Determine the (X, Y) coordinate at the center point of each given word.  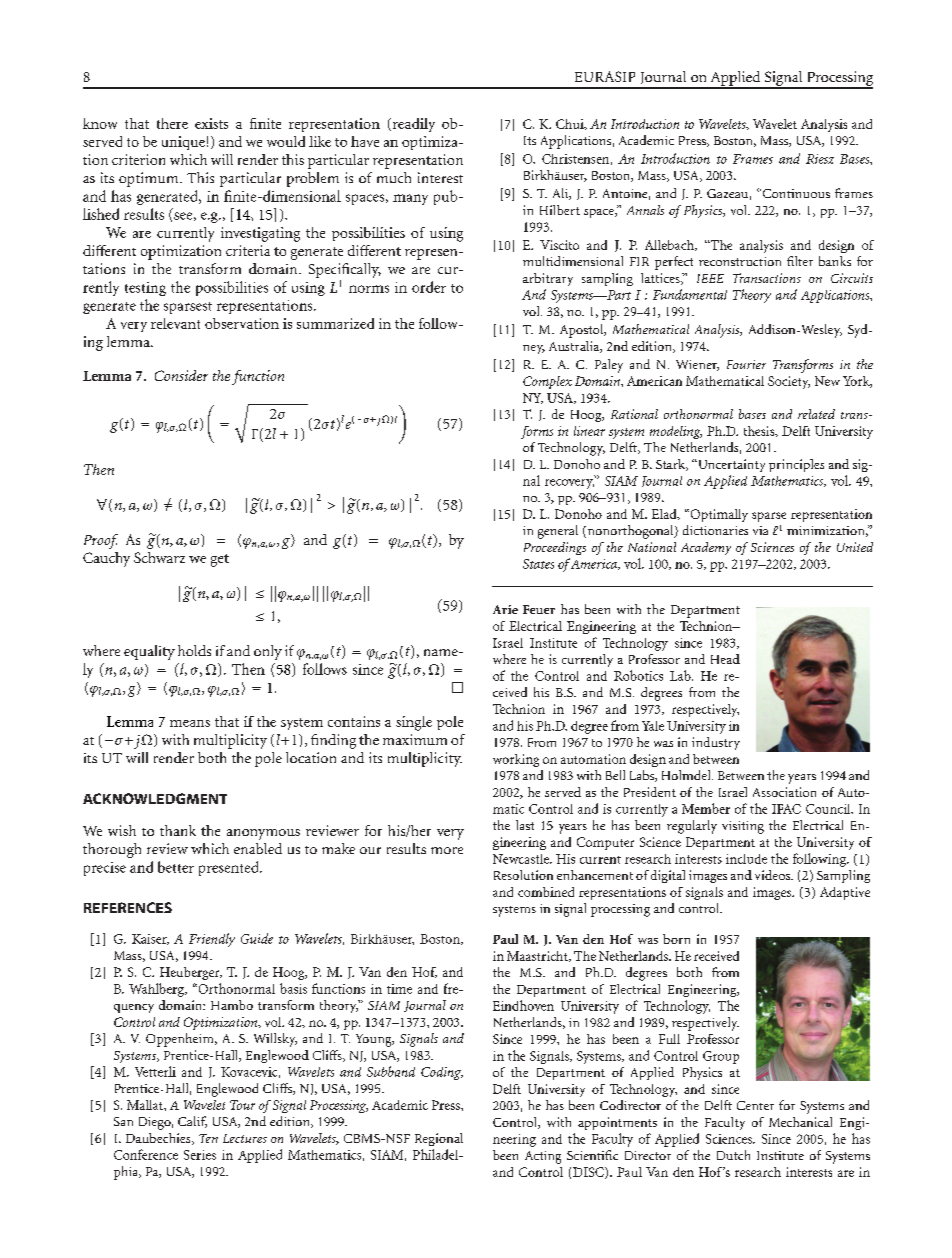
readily (412, 125)
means (190, 723)
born (676, 939)
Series (200, 1155)
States (538, 564)
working (516, 760)
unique (183, 143)
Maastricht (538, 956)
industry (716, 743)
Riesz (820, 159)
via (760, 530)
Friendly (212, 940)
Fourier (746, 364)
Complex (547, 382)
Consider (181, 375)
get (220, 560)
